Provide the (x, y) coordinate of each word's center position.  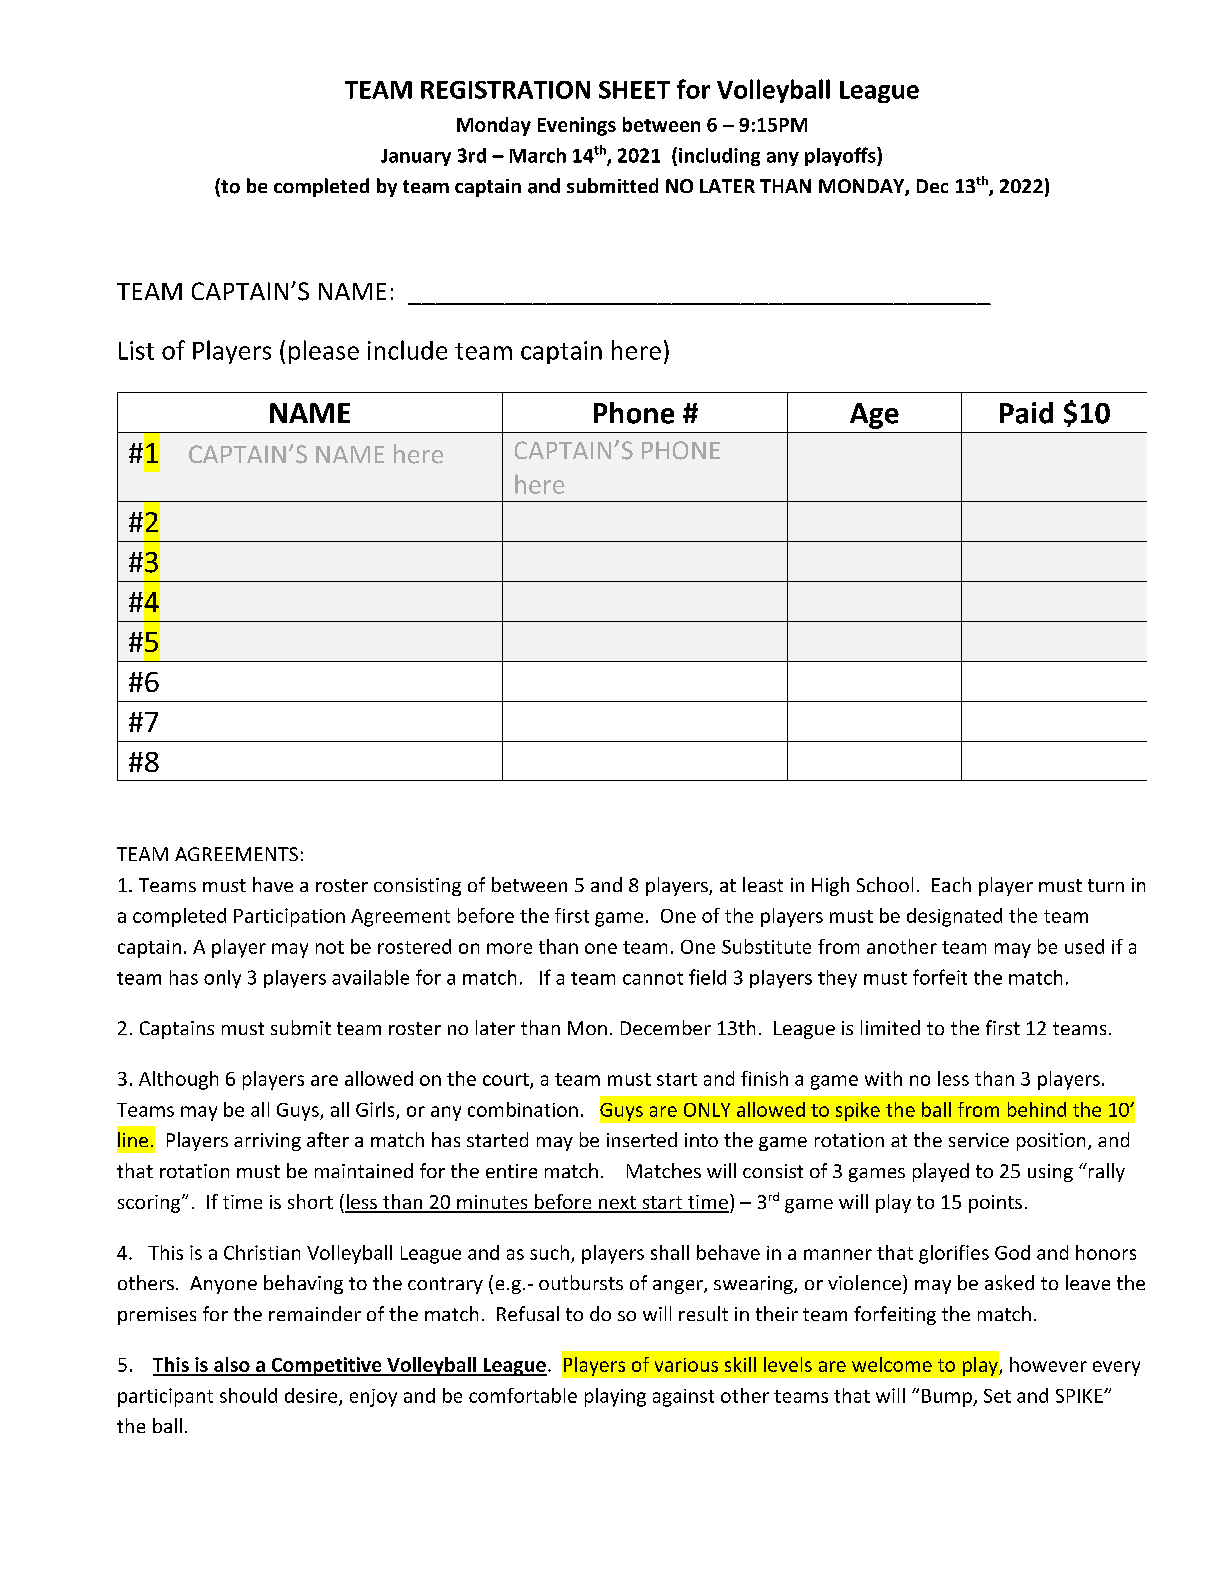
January (416, 157)
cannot (653, 978)
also (232, 1366)
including (719, 157)
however (1048, 1364)
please (324, 352)
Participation (289, 917)
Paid (1026, 413)
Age (874, 416)
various (686, 1365)
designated (954, 917)
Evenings (577, 126)
